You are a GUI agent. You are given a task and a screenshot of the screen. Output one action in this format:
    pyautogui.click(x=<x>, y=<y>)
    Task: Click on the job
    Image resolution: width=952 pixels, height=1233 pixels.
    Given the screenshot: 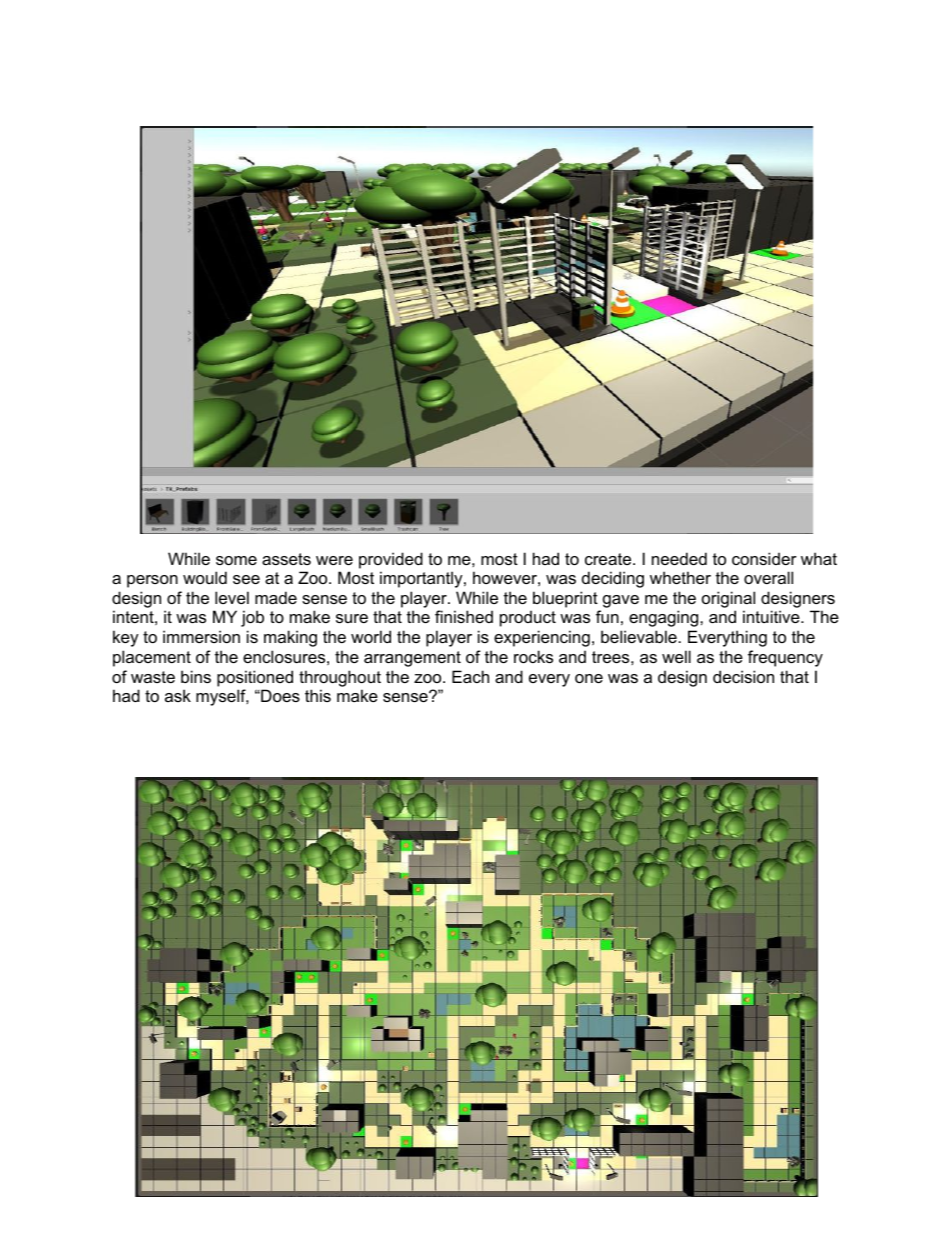 What is the action you would take?
    pyautogui.click(x=252, y=618)
